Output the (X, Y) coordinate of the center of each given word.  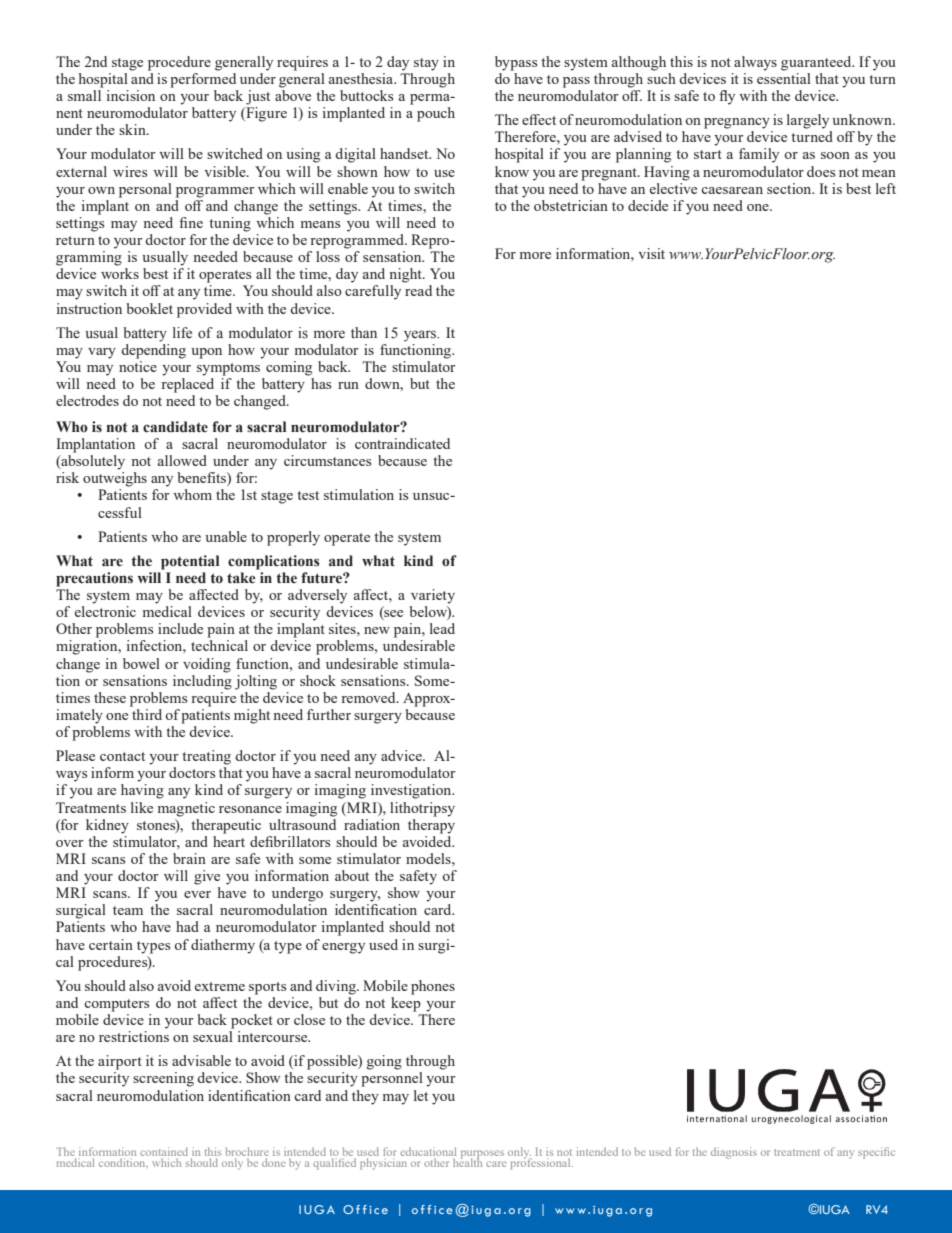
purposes (482, 1155)
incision (131, 95)
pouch (436, 114)
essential (784, 78)
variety (433, 596)
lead (442, 628)
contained (164, 1151)
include (180, 628)
